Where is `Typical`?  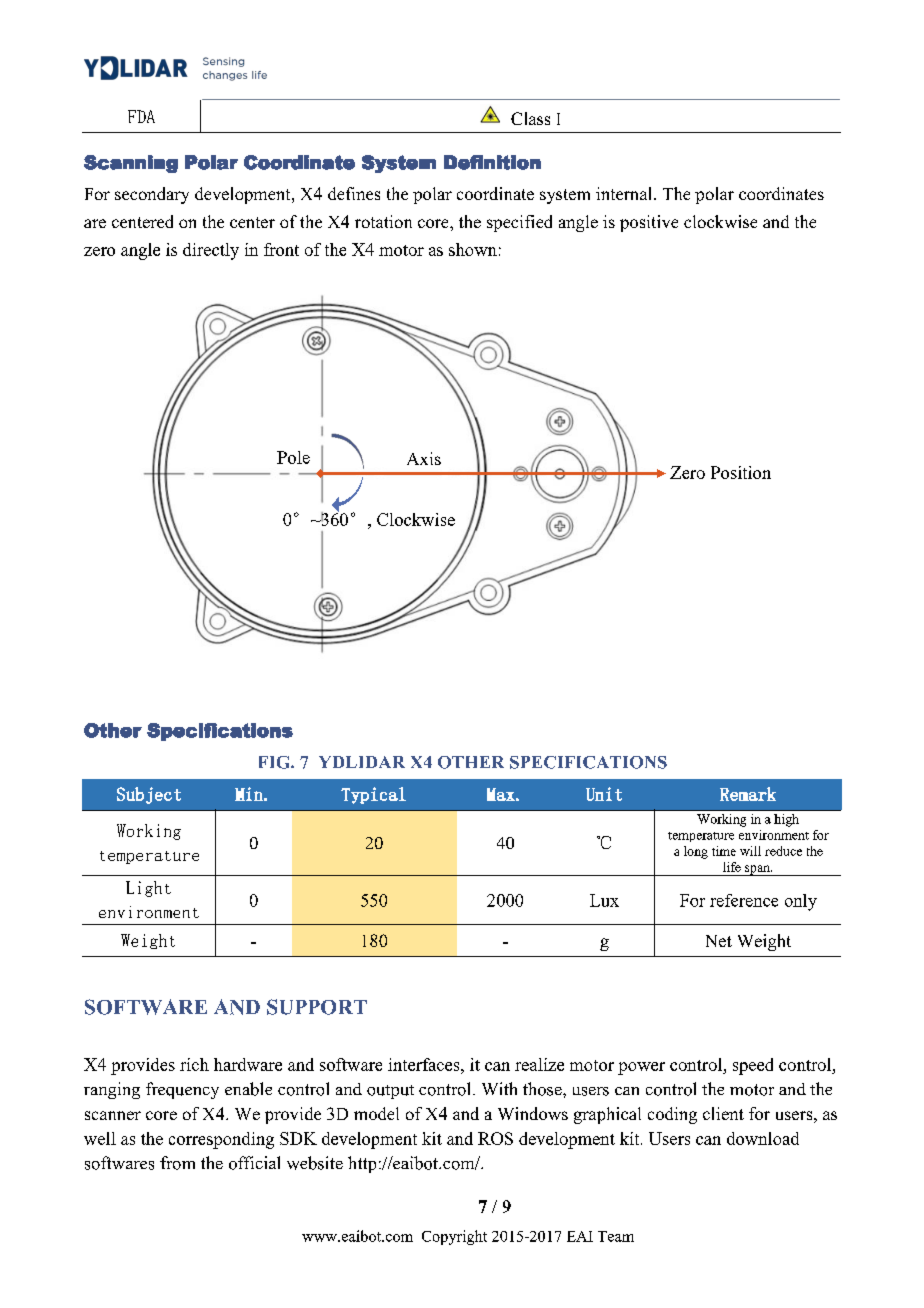 Typical is located at coordinates (373, 795).
